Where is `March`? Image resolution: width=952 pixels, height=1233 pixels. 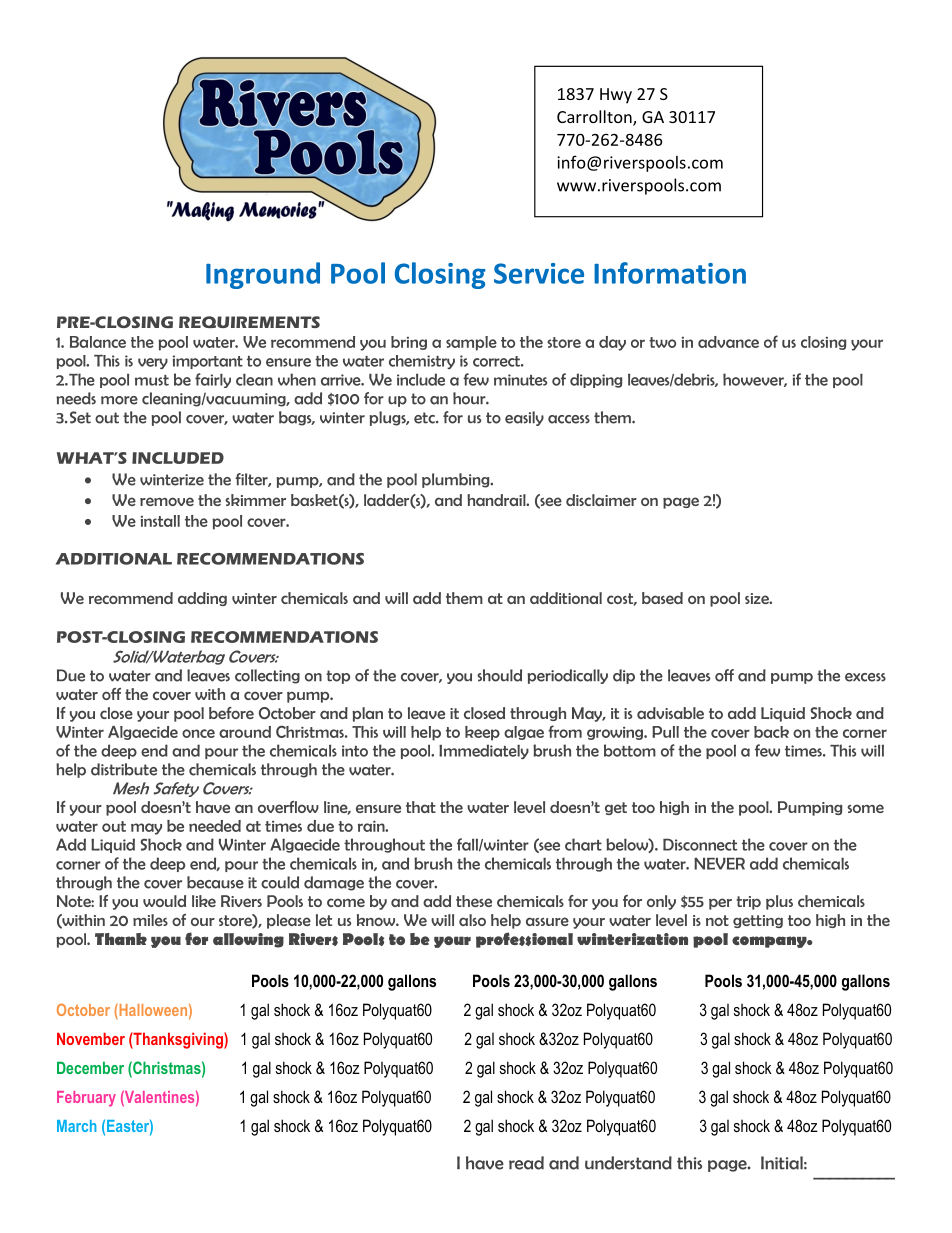 March is located at coordinates (76, 1126).
